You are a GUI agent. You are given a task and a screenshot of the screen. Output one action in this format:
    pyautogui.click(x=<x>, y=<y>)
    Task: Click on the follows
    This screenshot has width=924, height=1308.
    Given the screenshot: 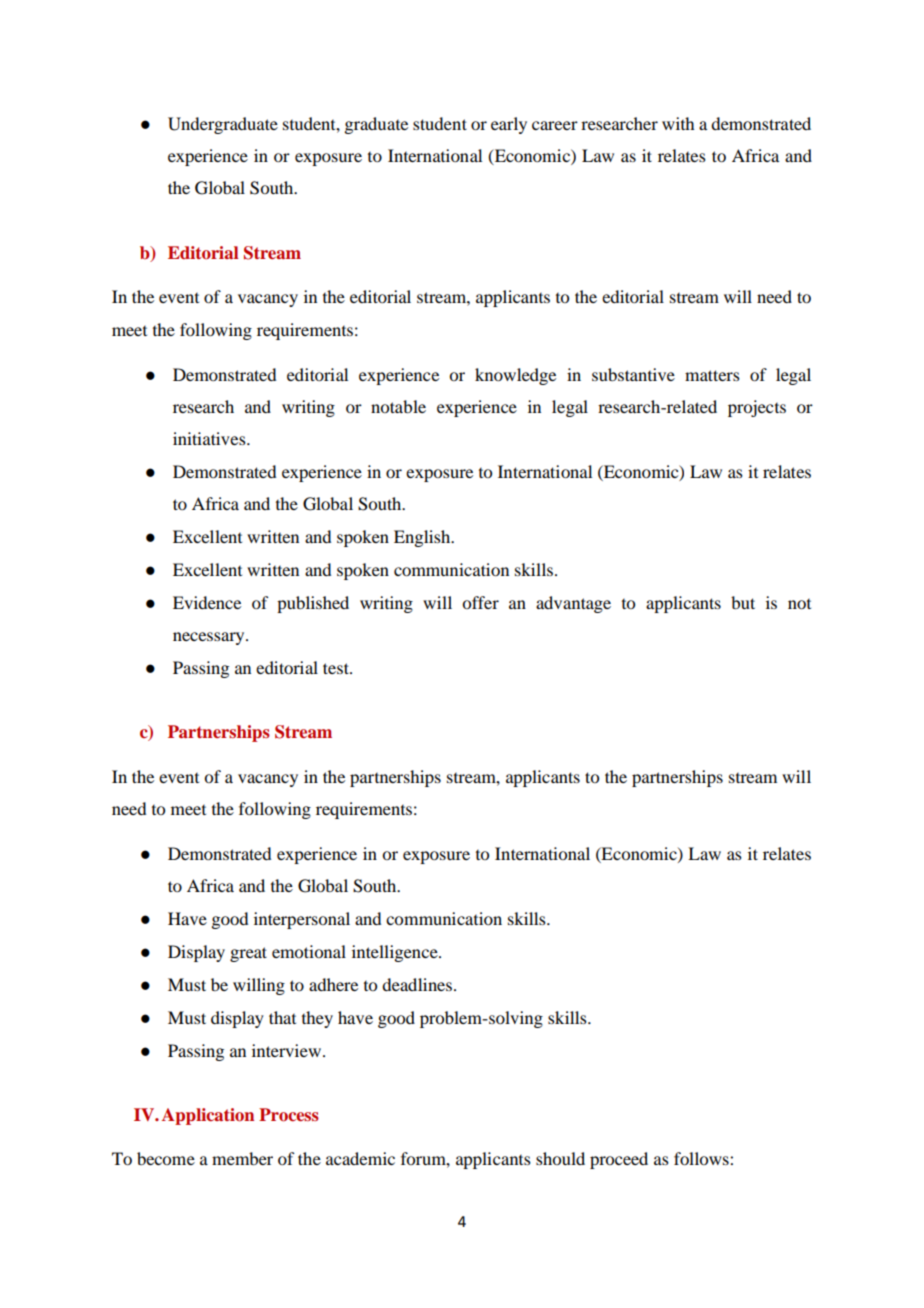 What is the action you would take?
    pyautogui.click(x=702, y=1158)
